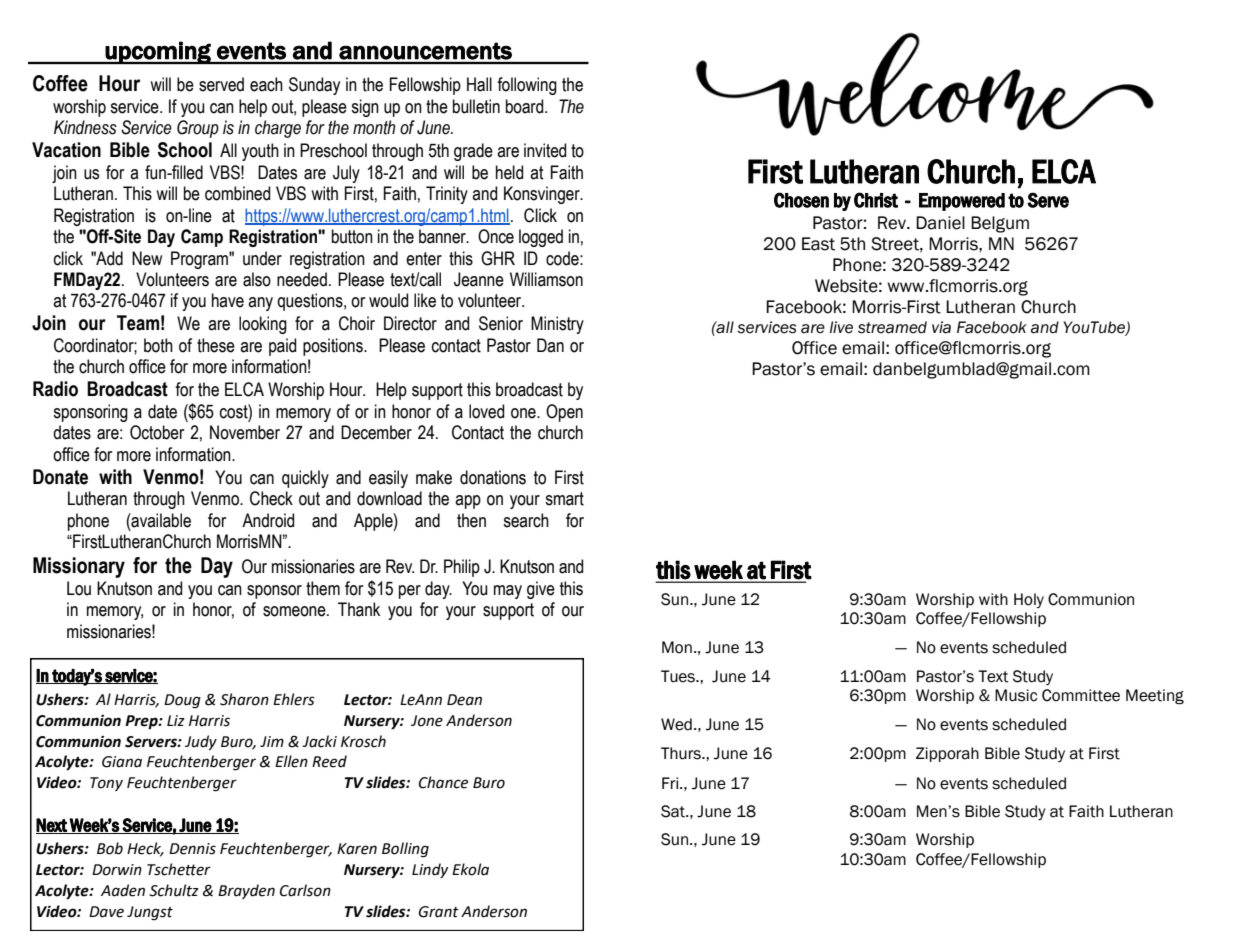 The height and width of the image is (952, 1233). I want to click on Holy, so click(1029, 600).
